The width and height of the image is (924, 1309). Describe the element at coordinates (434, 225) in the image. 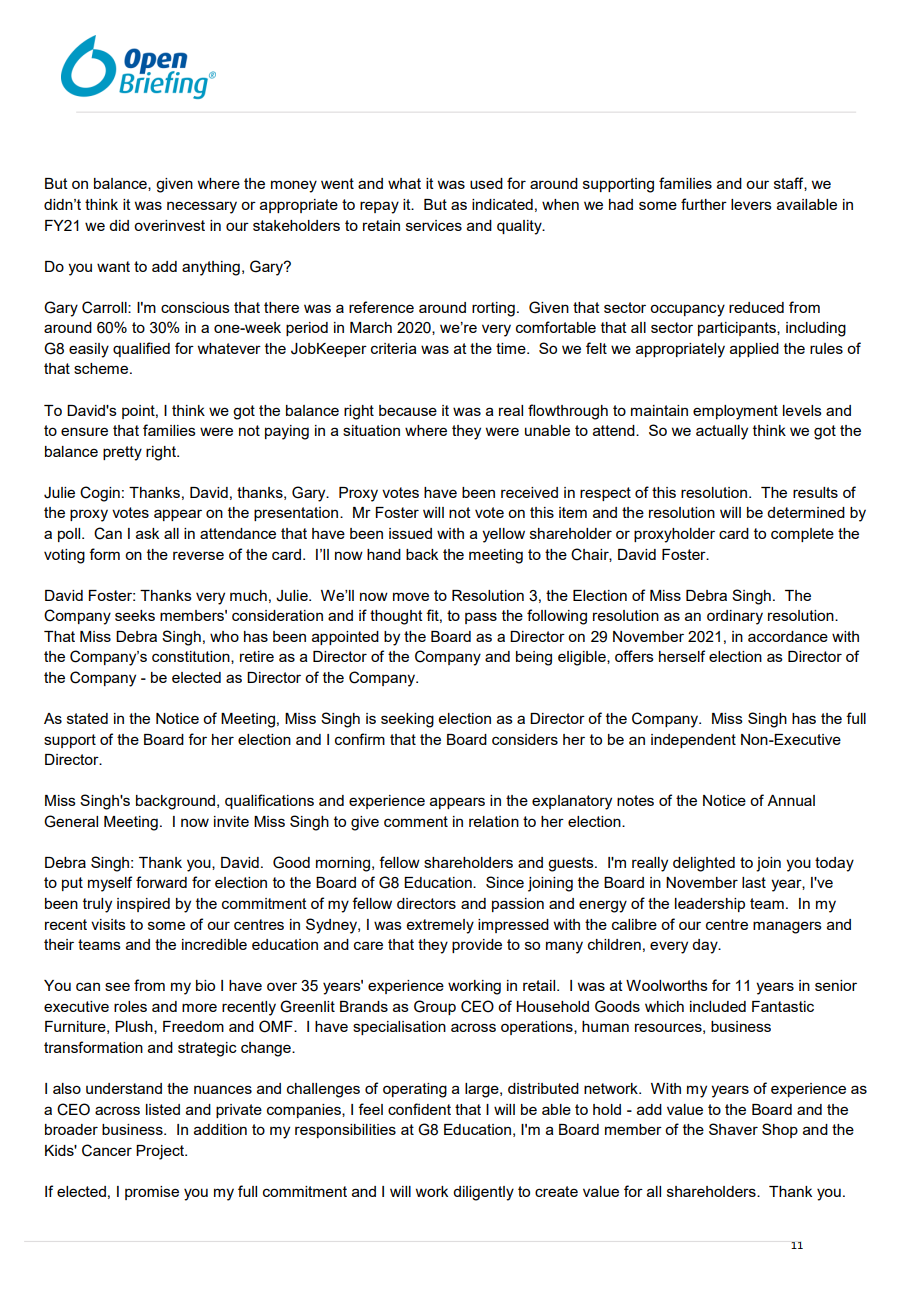

I see `services` at that location.
